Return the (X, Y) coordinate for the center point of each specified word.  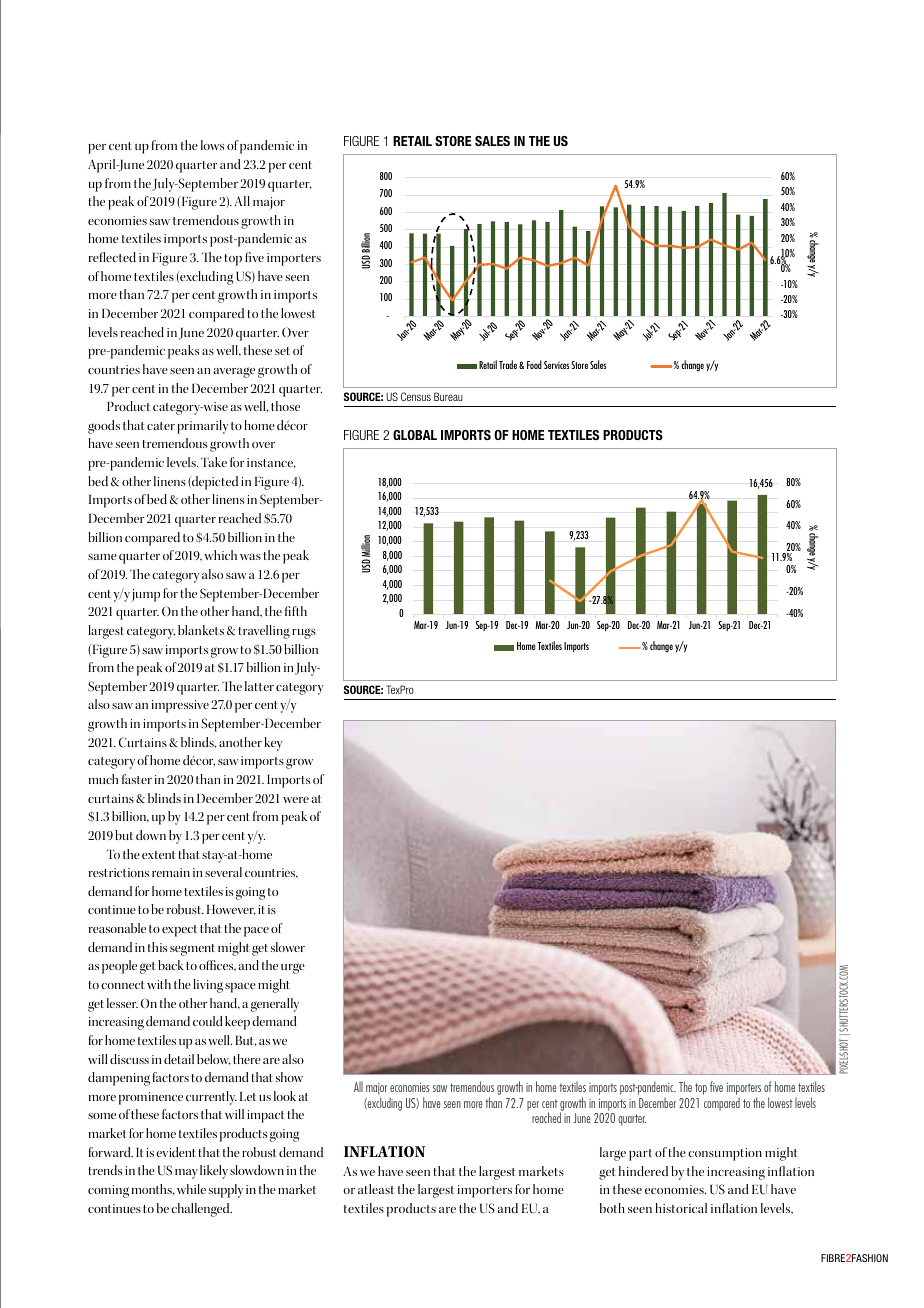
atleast (376, 1189)
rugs (304, 633)
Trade (508, 364)
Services (556, 365)
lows (212, 145)
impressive (180, 706)
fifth (296, 611)
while (191, 1189)
